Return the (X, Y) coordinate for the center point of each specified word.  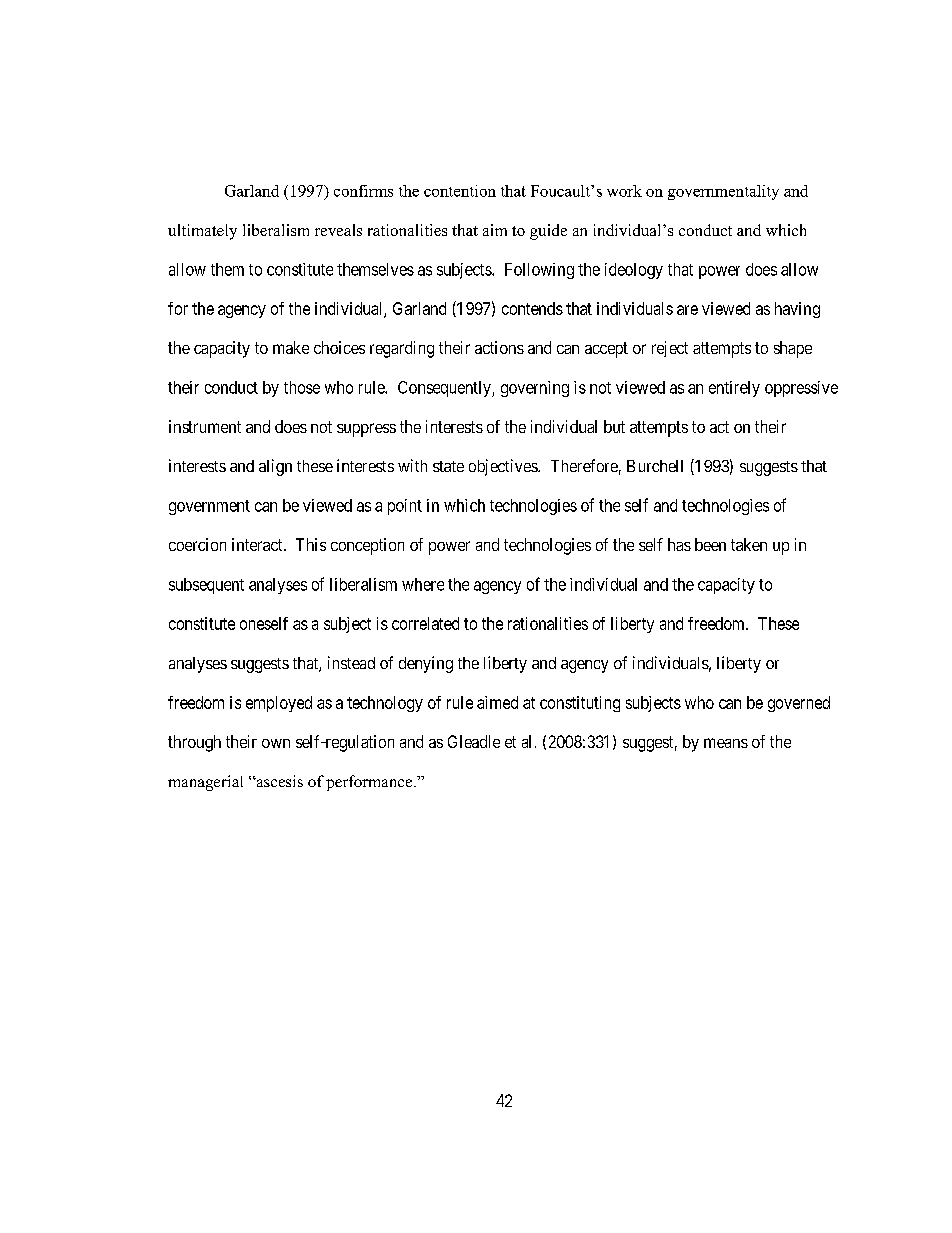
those (302, 387)
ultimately (202, 232)
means (726, 743)
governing (535, 389)
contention (460, 191)
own (276, 743)
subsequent (206, 586)
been (710, 544)
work (624, 191)
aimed (497, 702)
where (423, 584)
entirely (734, 389)
